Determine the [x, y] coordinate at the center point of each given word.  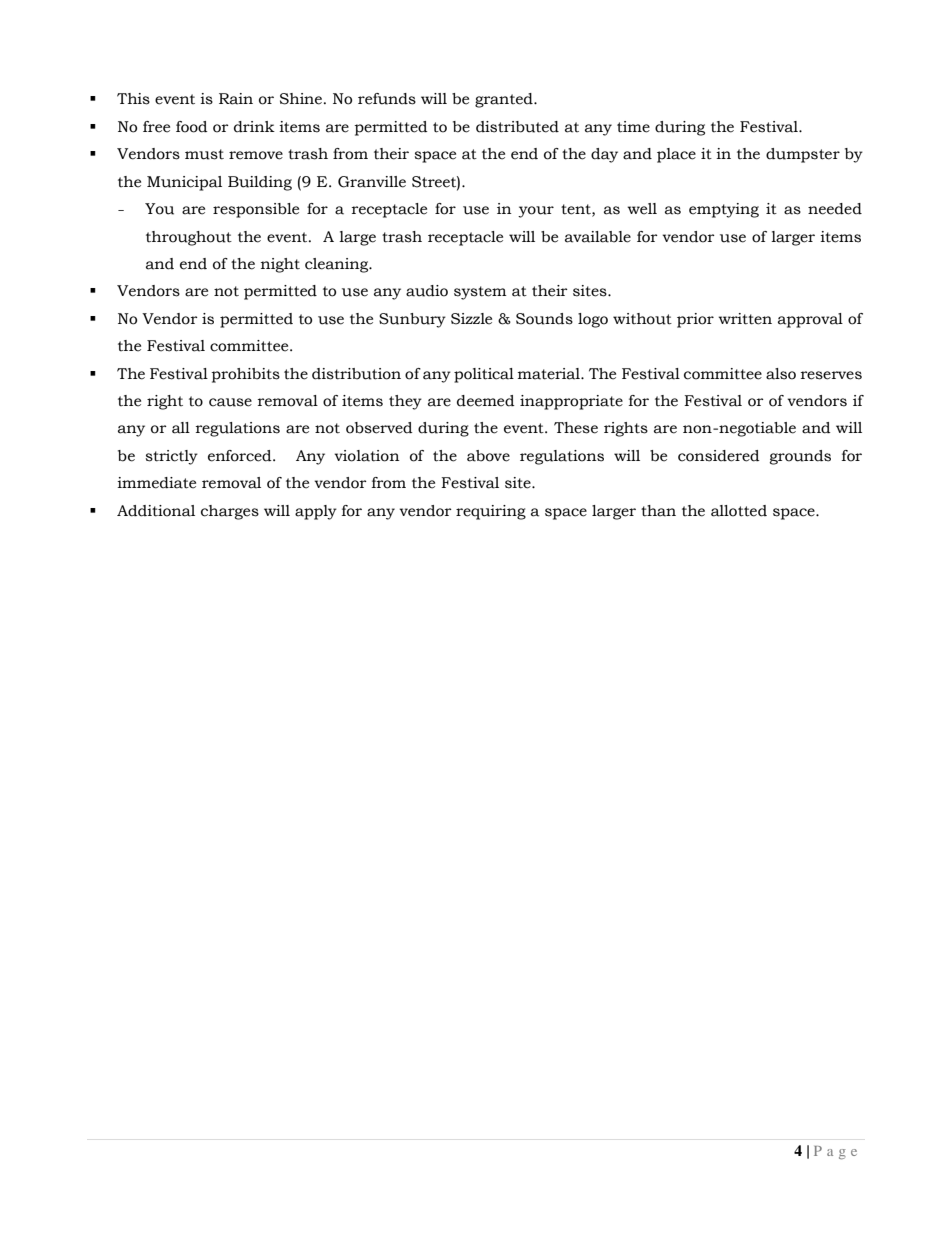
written [745, 319]
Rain [236, 99]
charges [230, 512]
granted [505, 100]
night [280, 265]
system [480, 293]
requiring [491, 512]
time [633, 127]
